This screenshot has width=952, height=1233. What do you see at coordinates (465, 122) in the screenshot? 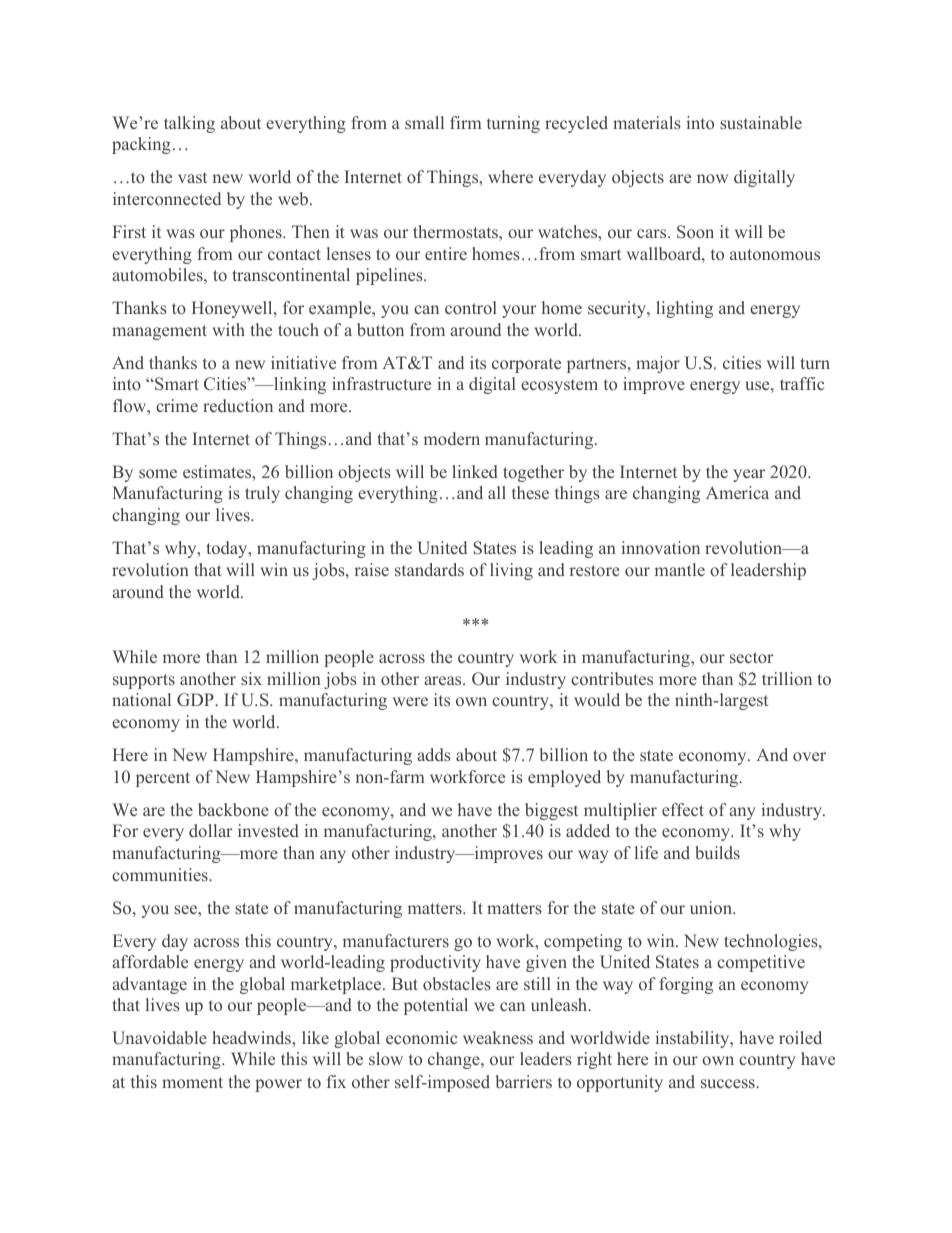
I see `firm` at bounding box center [465, 122].
